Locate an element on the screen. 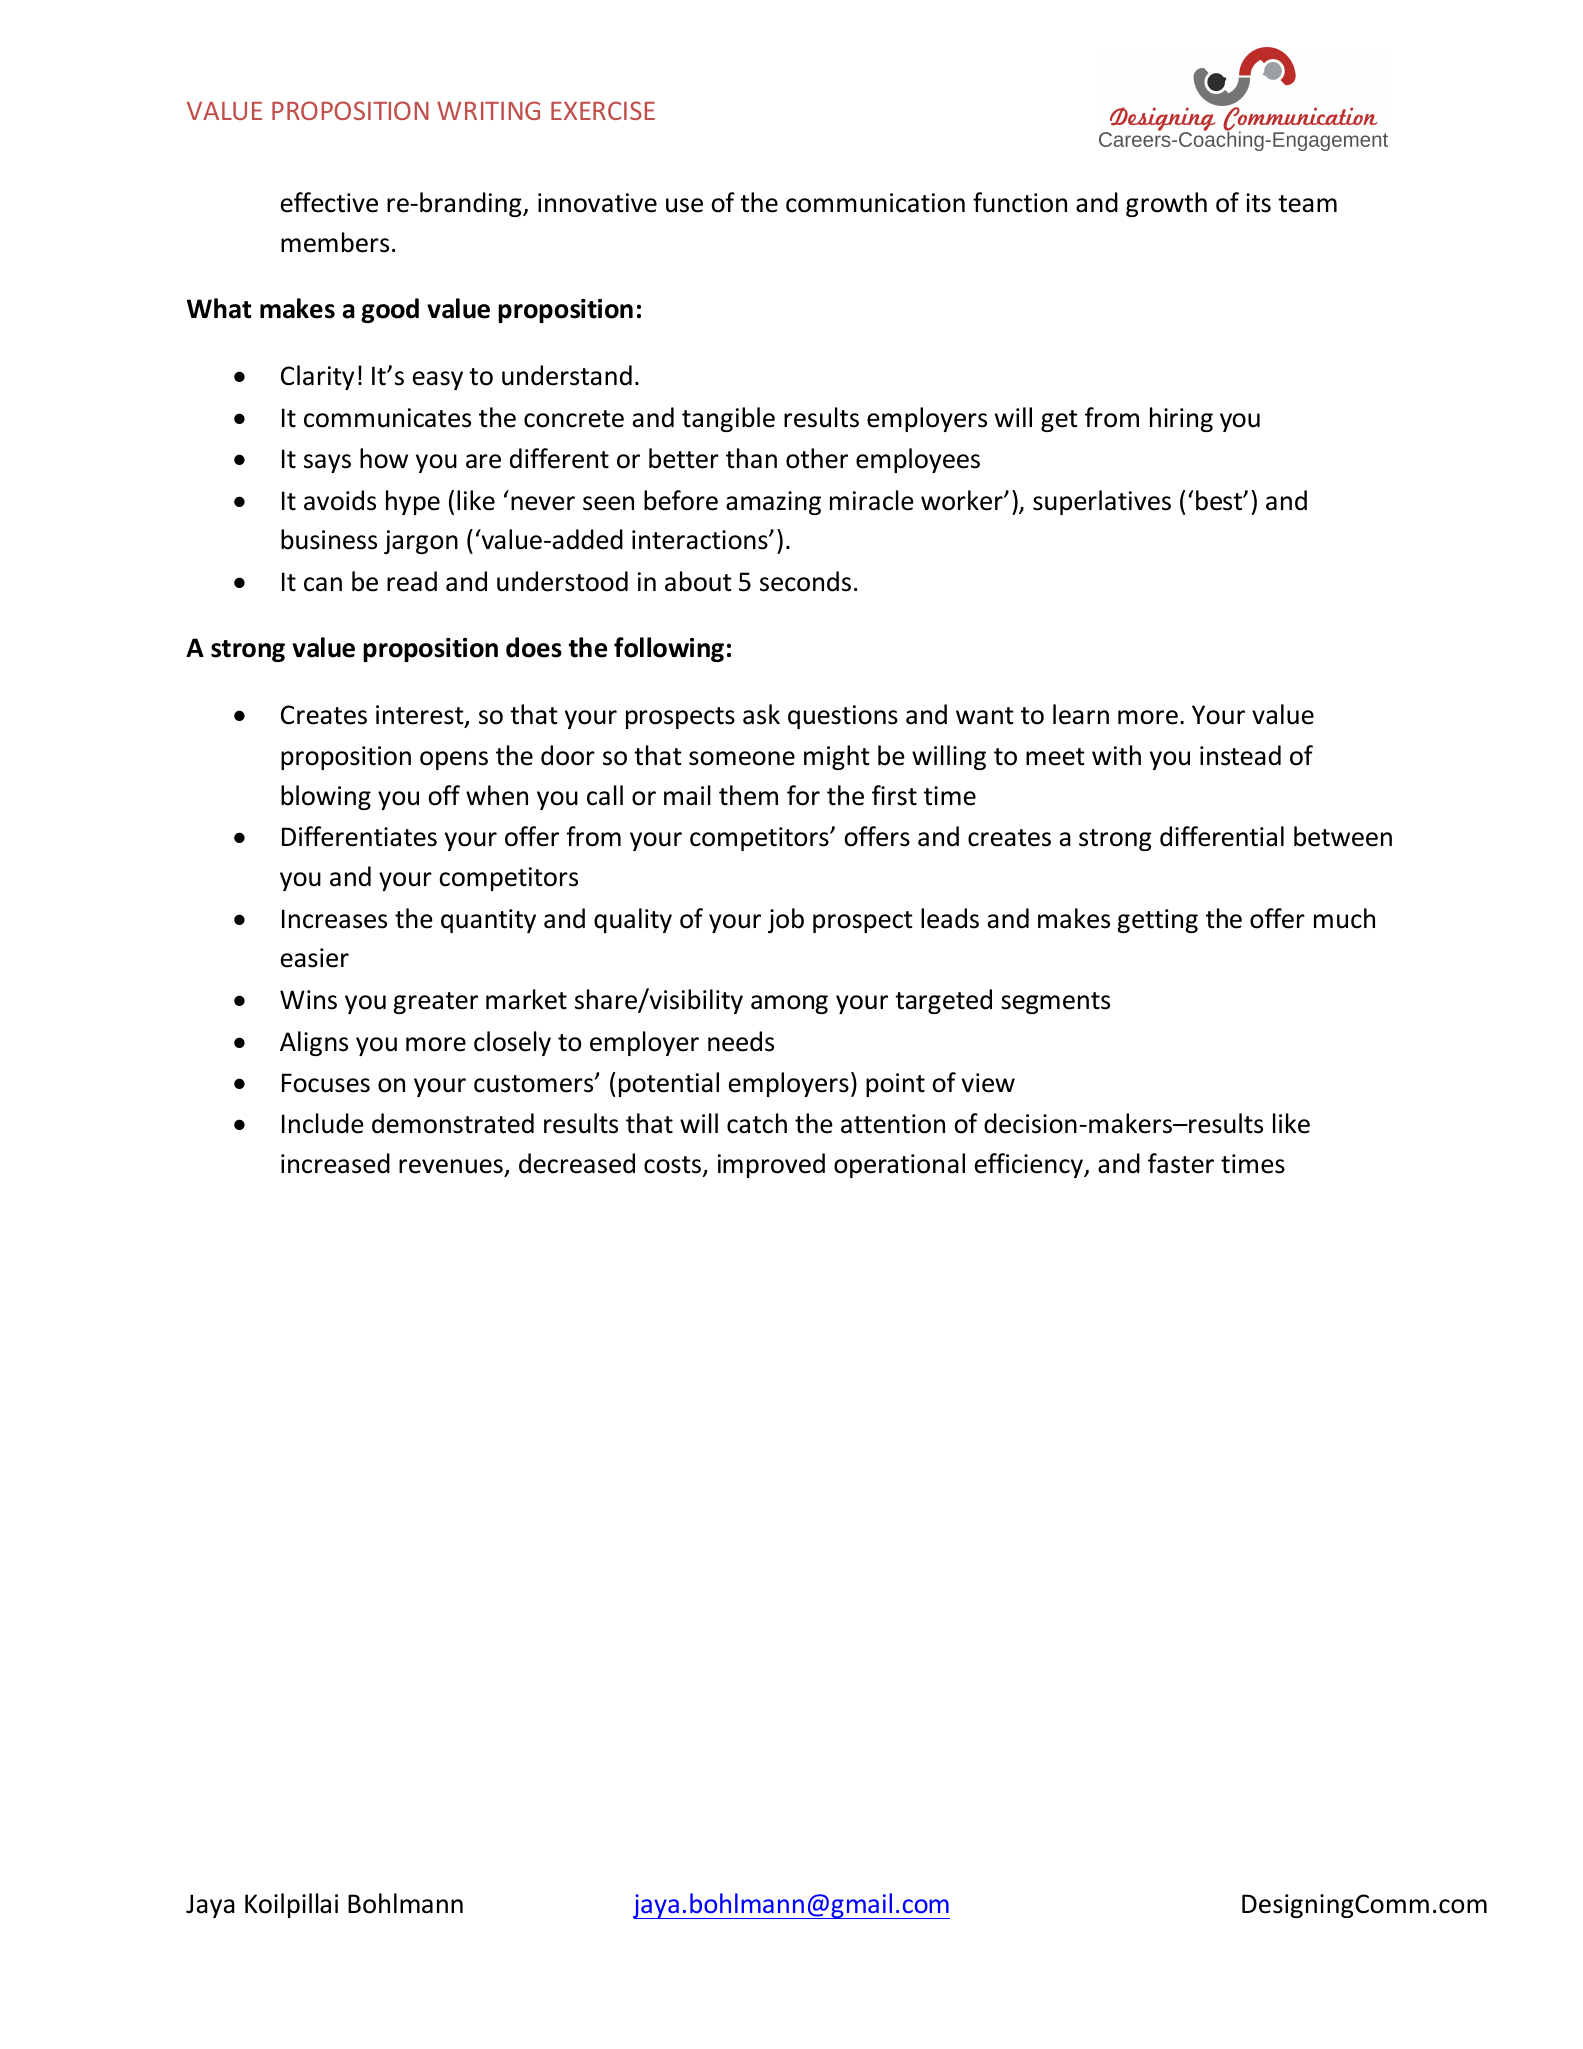 Image resolution: width=1583 pixels, height=2049 pixels. hiring is located at coordinates (1181, 419).
